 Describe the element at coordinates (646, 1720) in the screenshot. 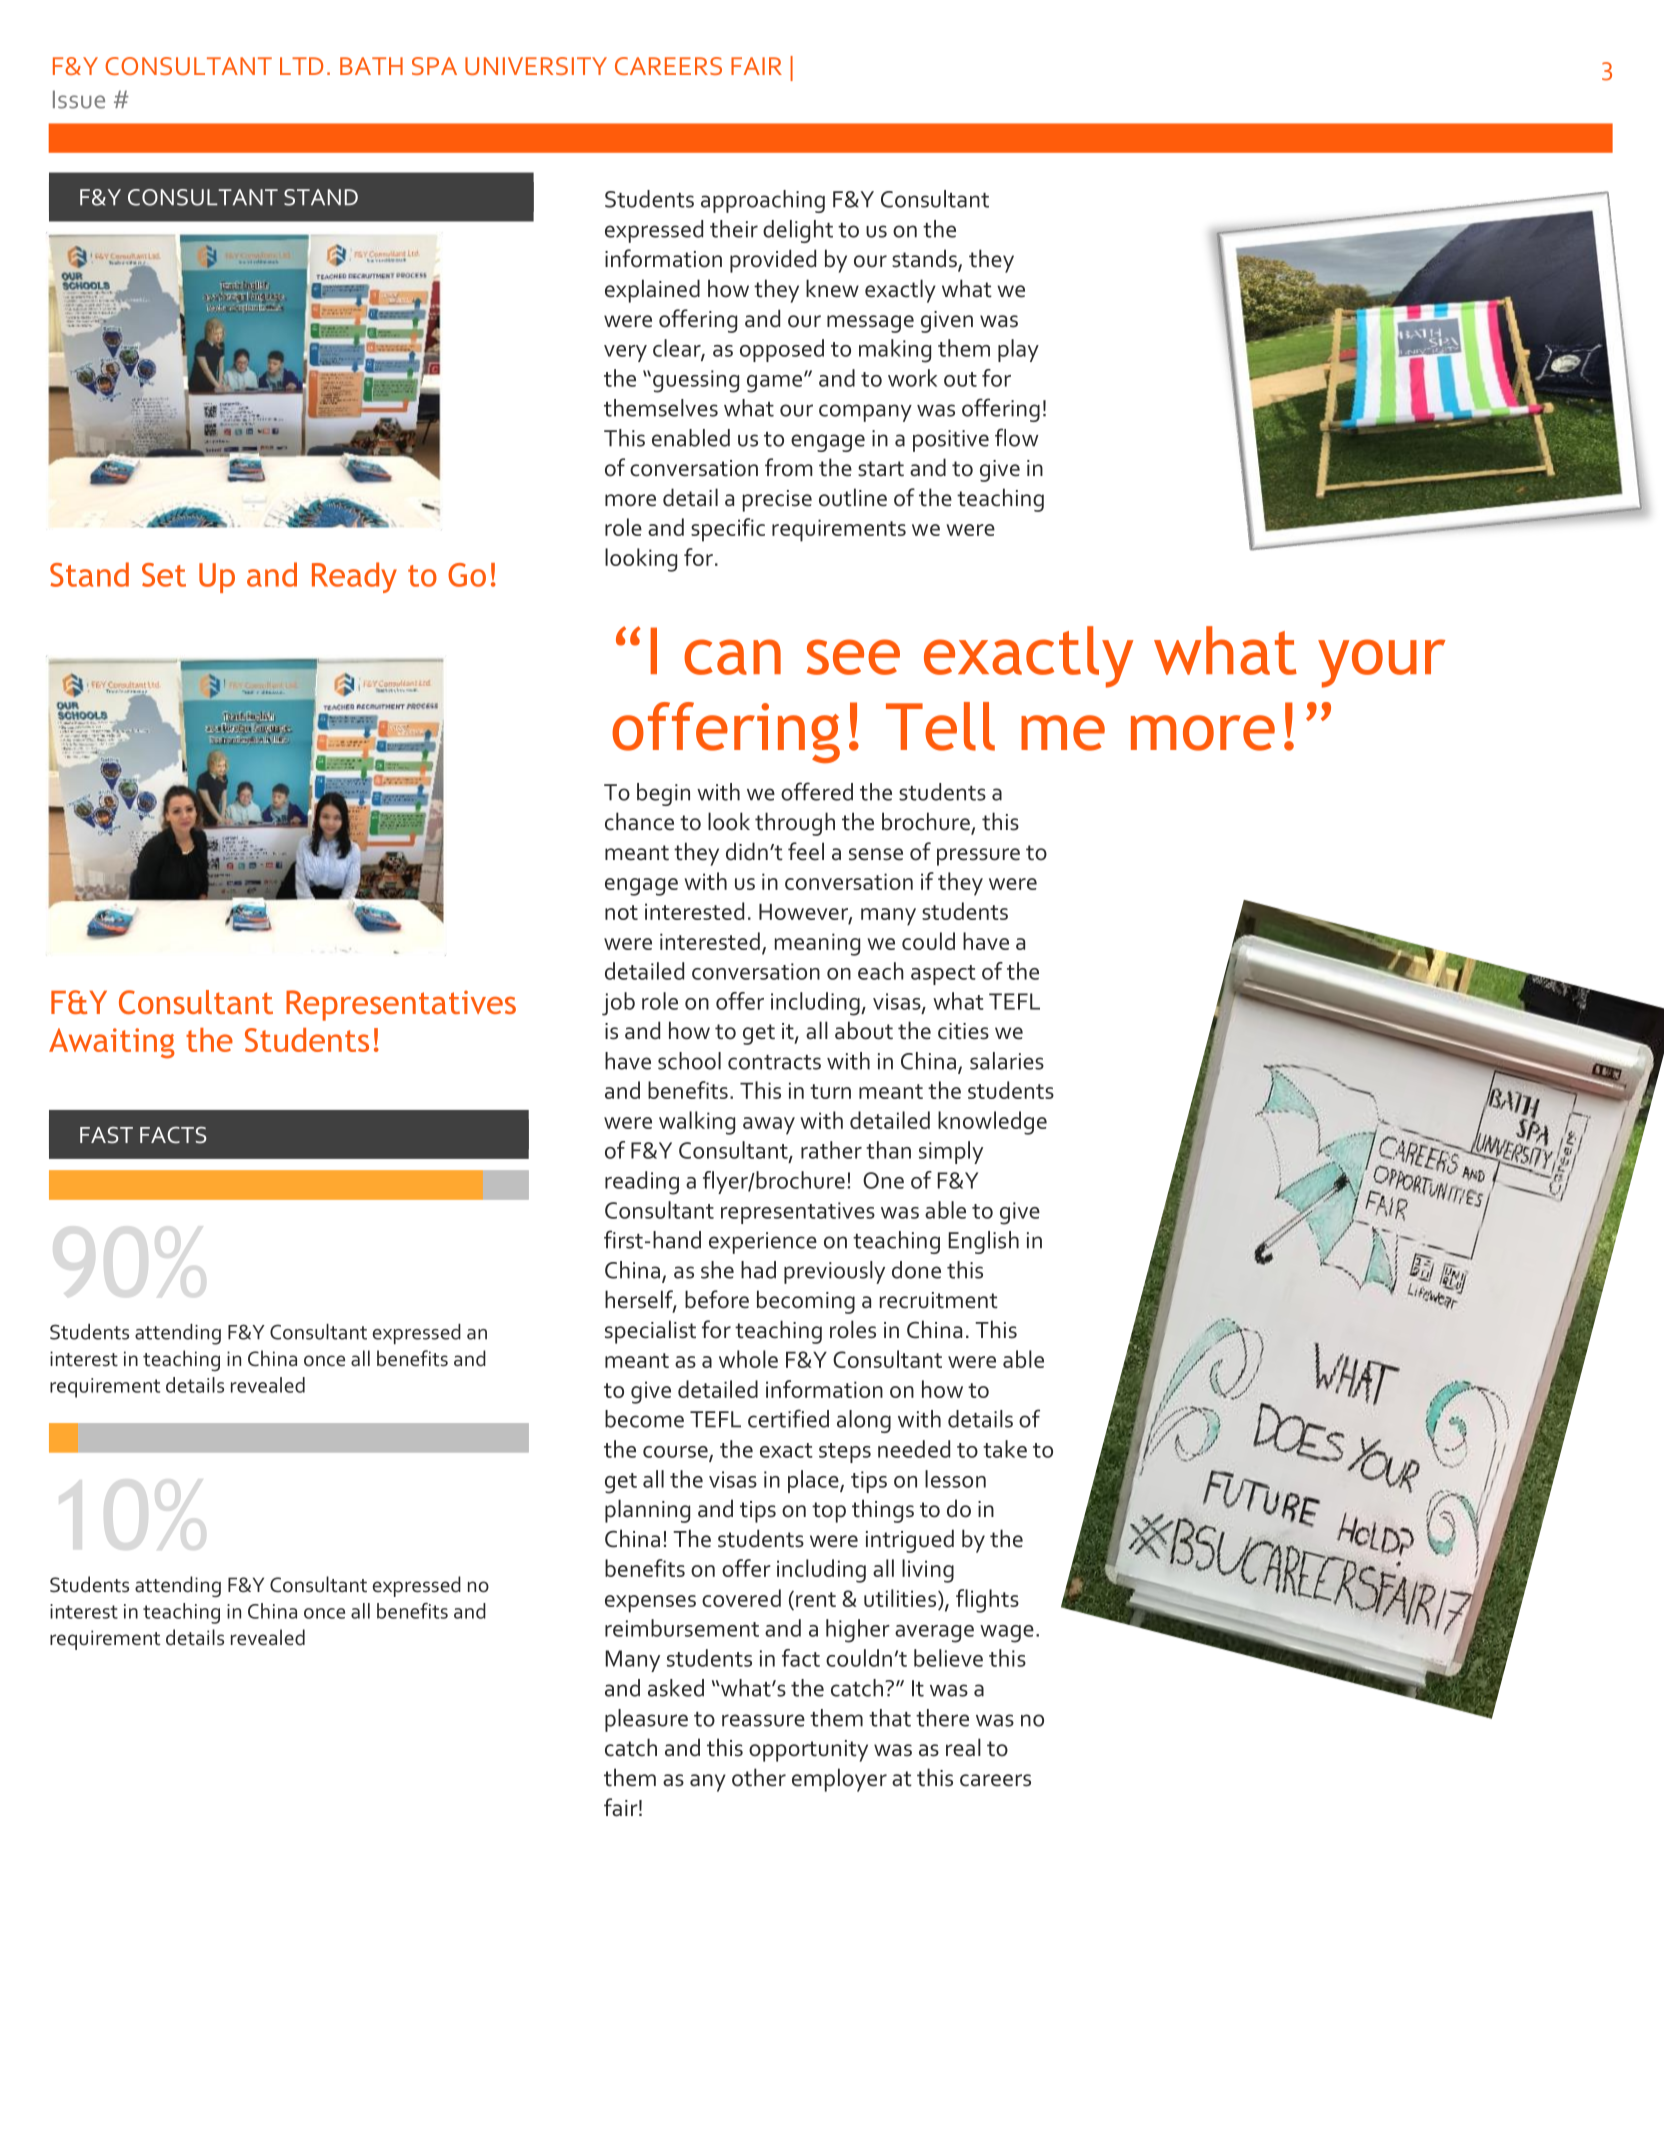

I see `pleasure` at that location.
